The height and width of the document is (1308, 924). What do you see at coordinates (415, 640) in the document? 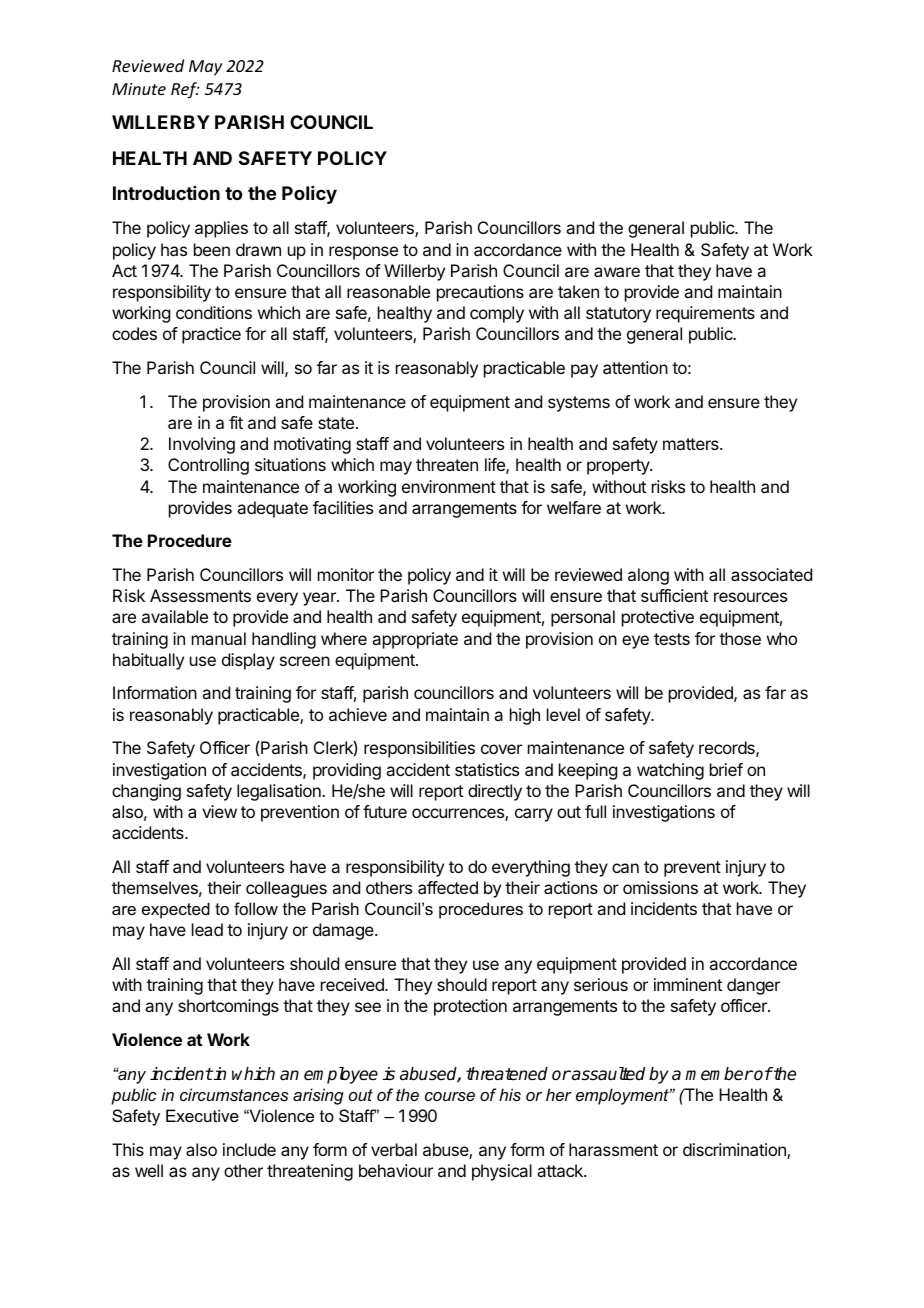
I see `appropriate` at bounding box center [415, 640].
